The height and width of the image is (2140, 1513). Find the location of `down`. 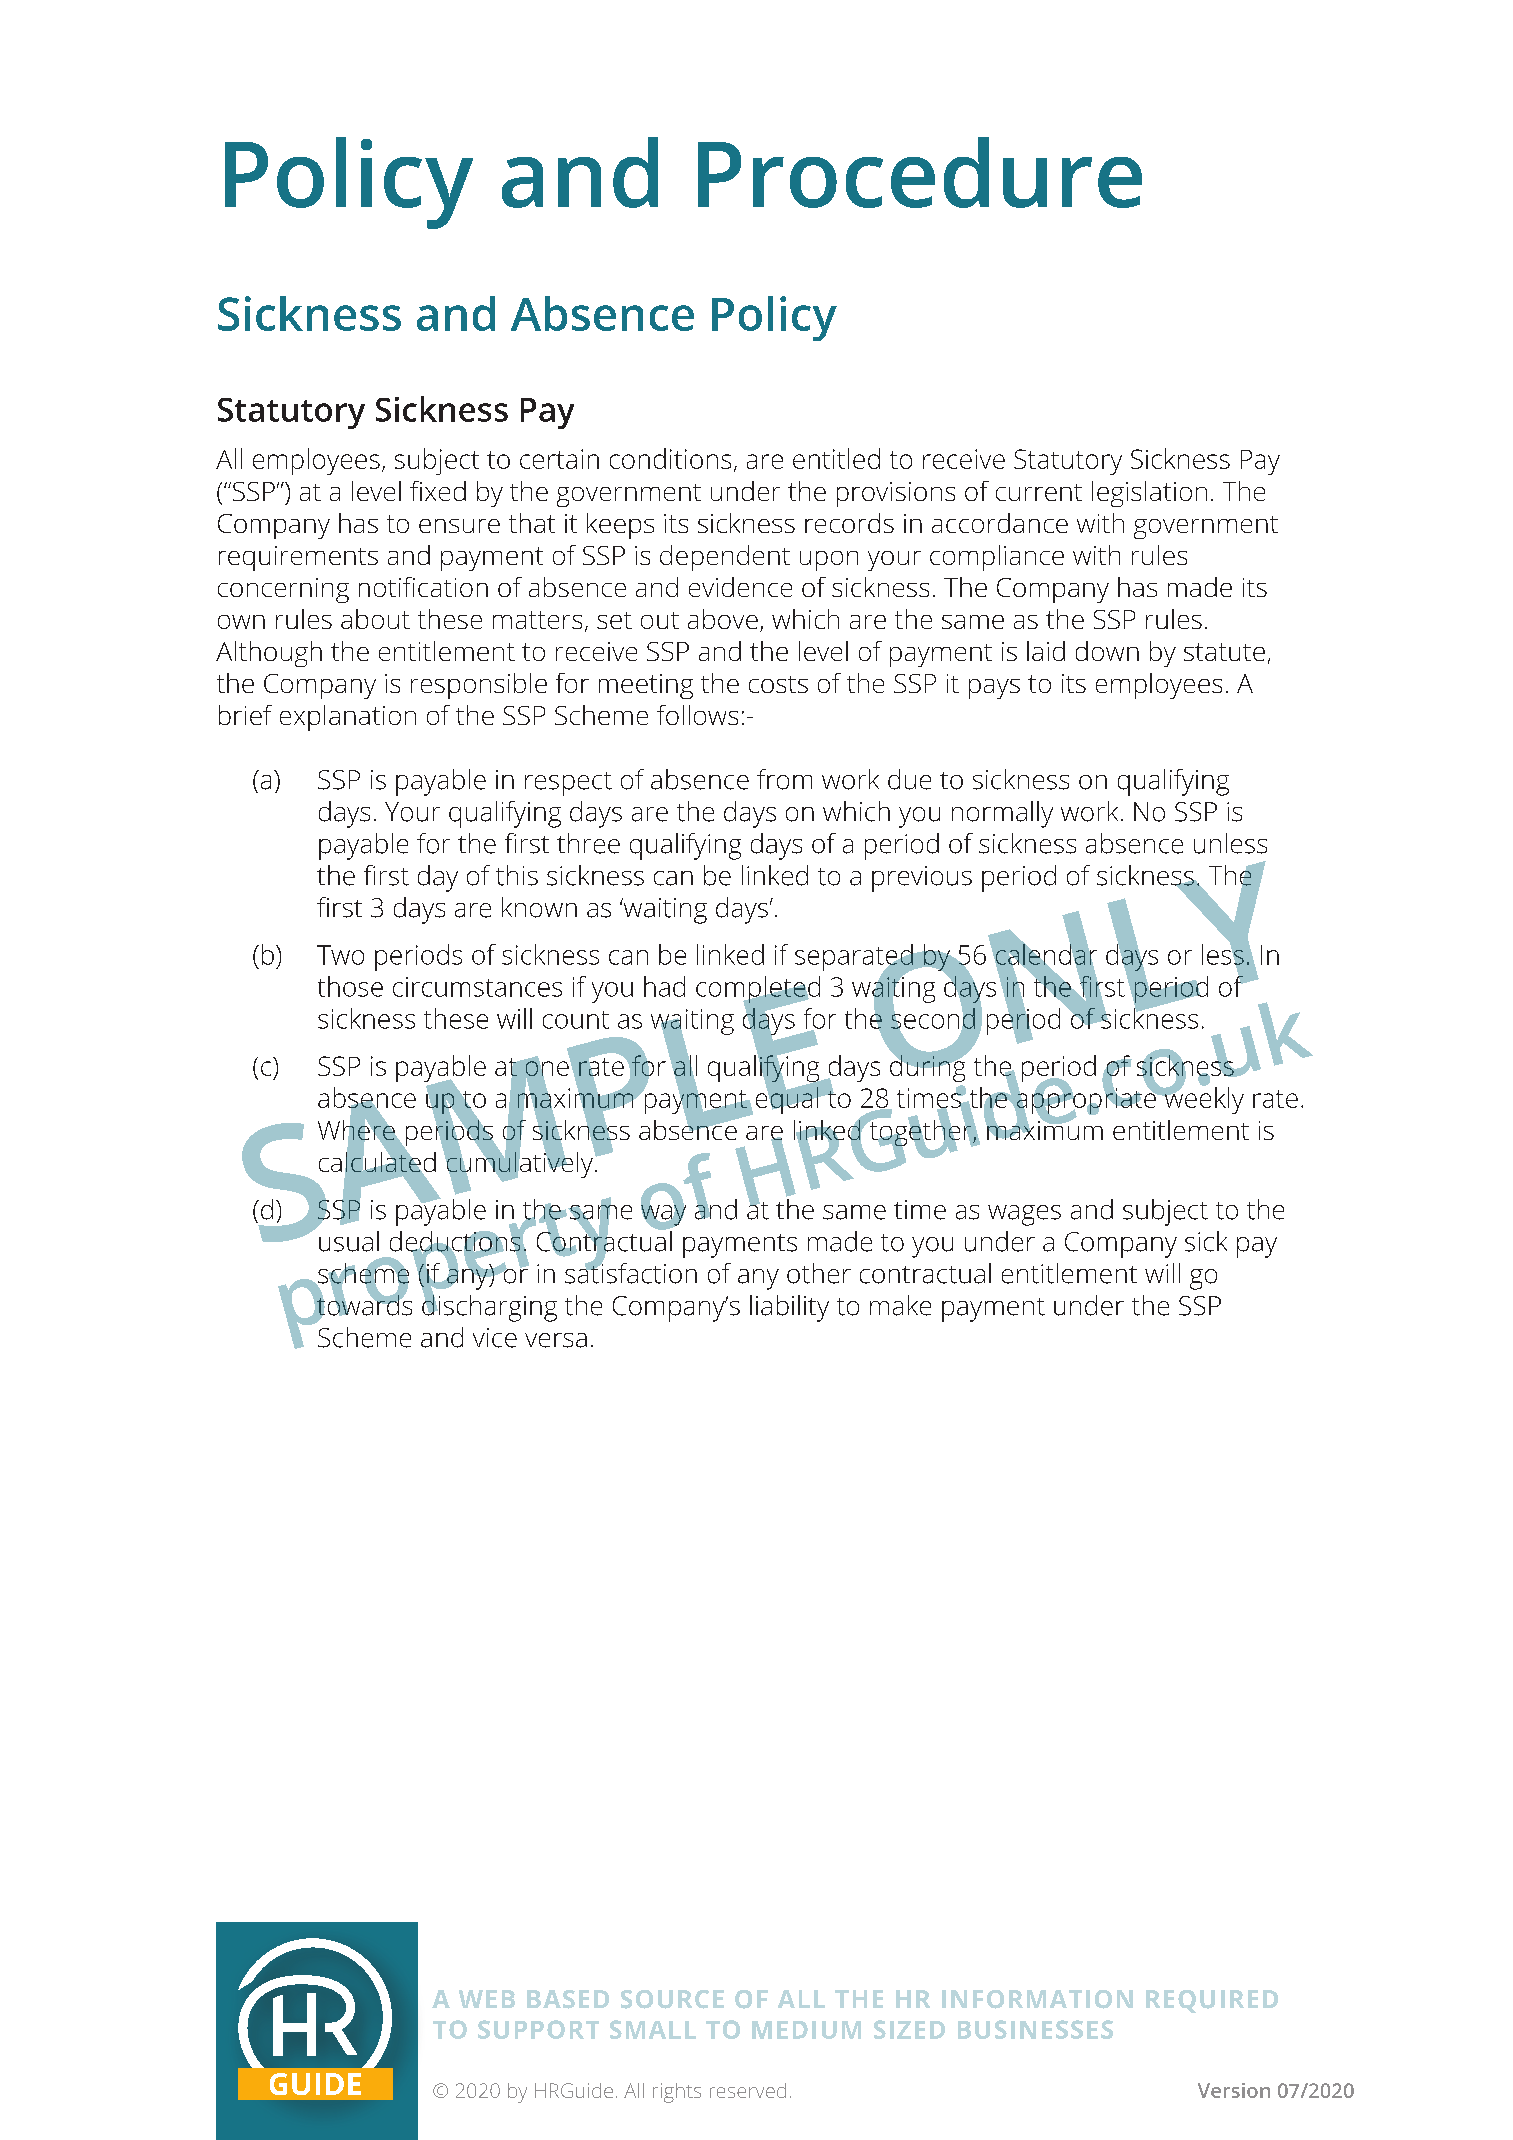

down is located at coordinates (1107, 651).
